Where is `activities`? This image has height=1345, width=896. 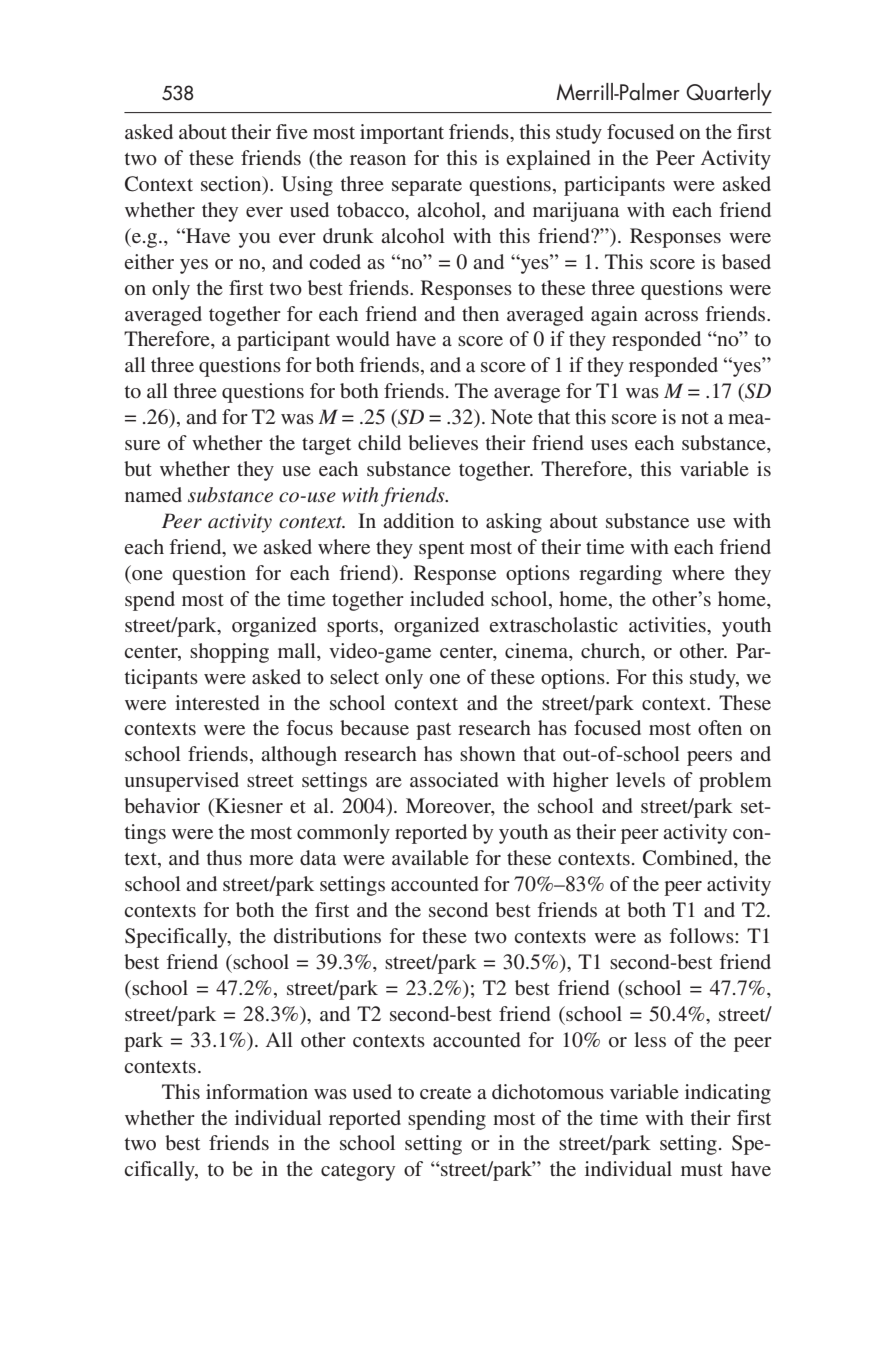 activities is located at coordinates (668, 624).
